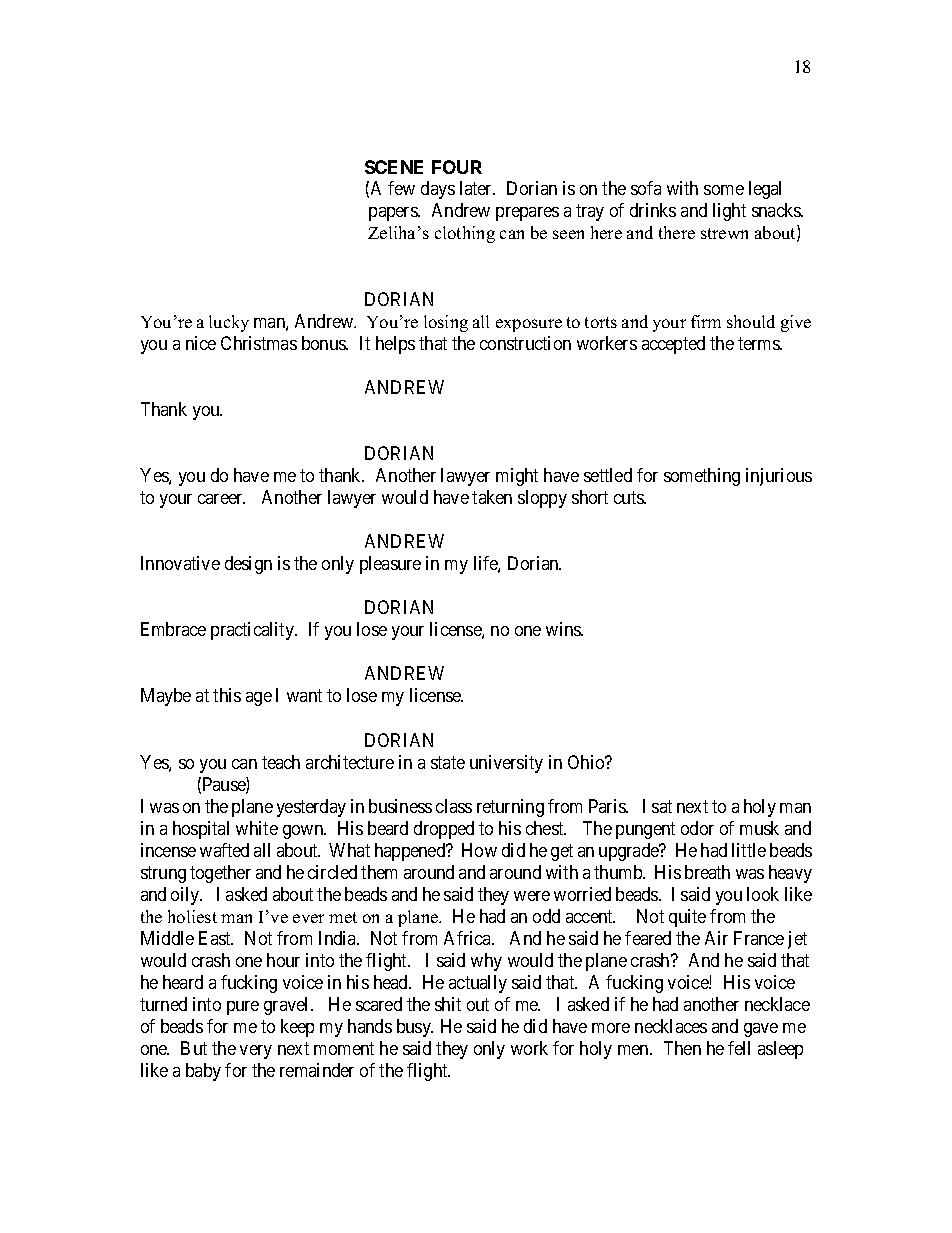  What do you see at coordinates (765, 190) in the page?
I see `legal` at bounding box center [765, 190].
